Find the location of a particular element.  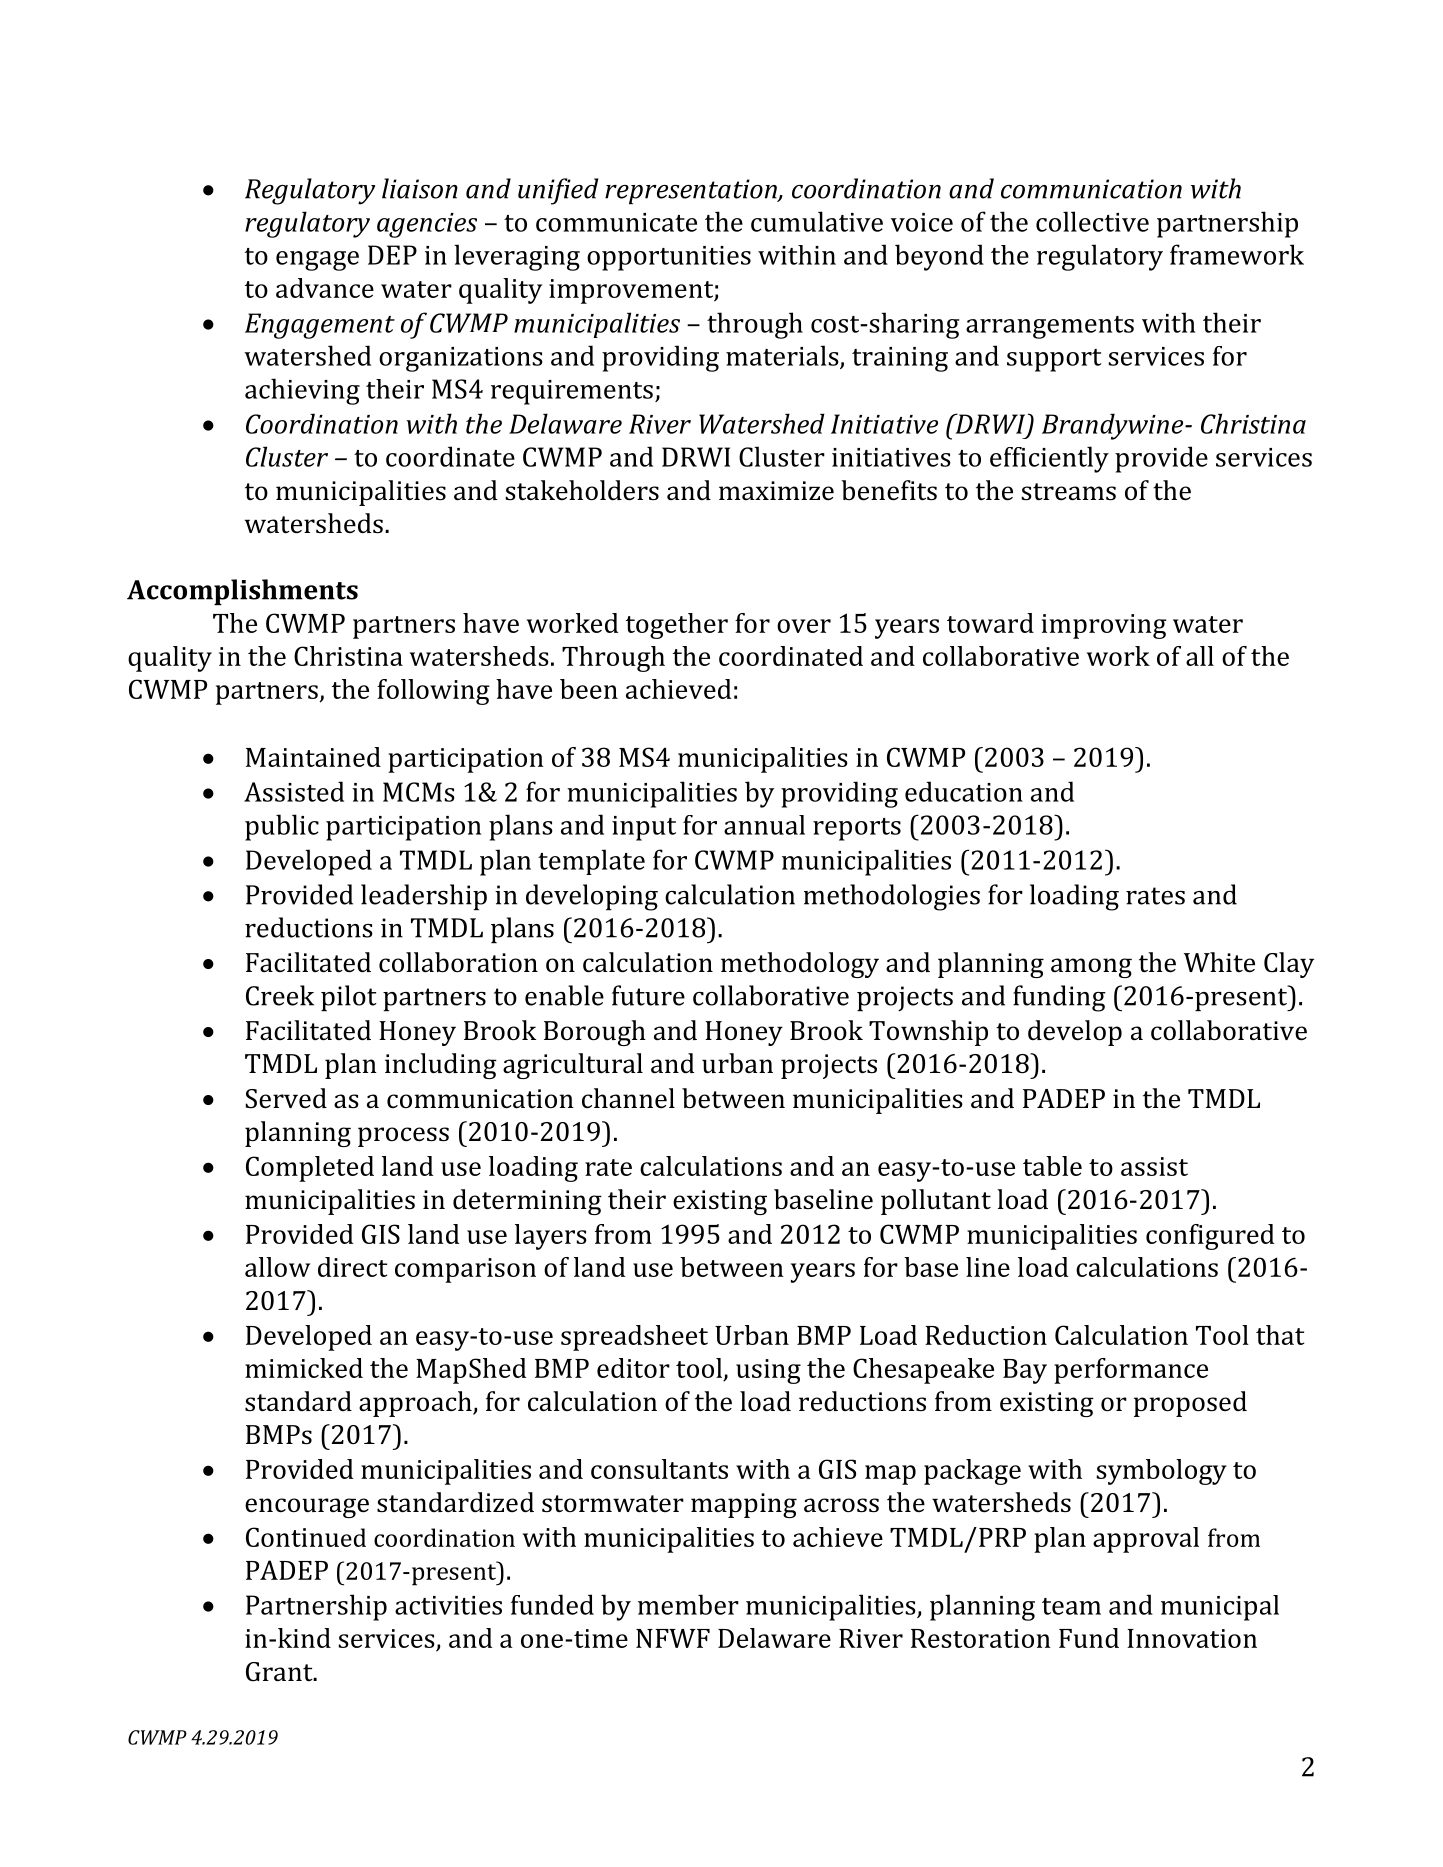

agencies is located at coordinates (427, 225).
